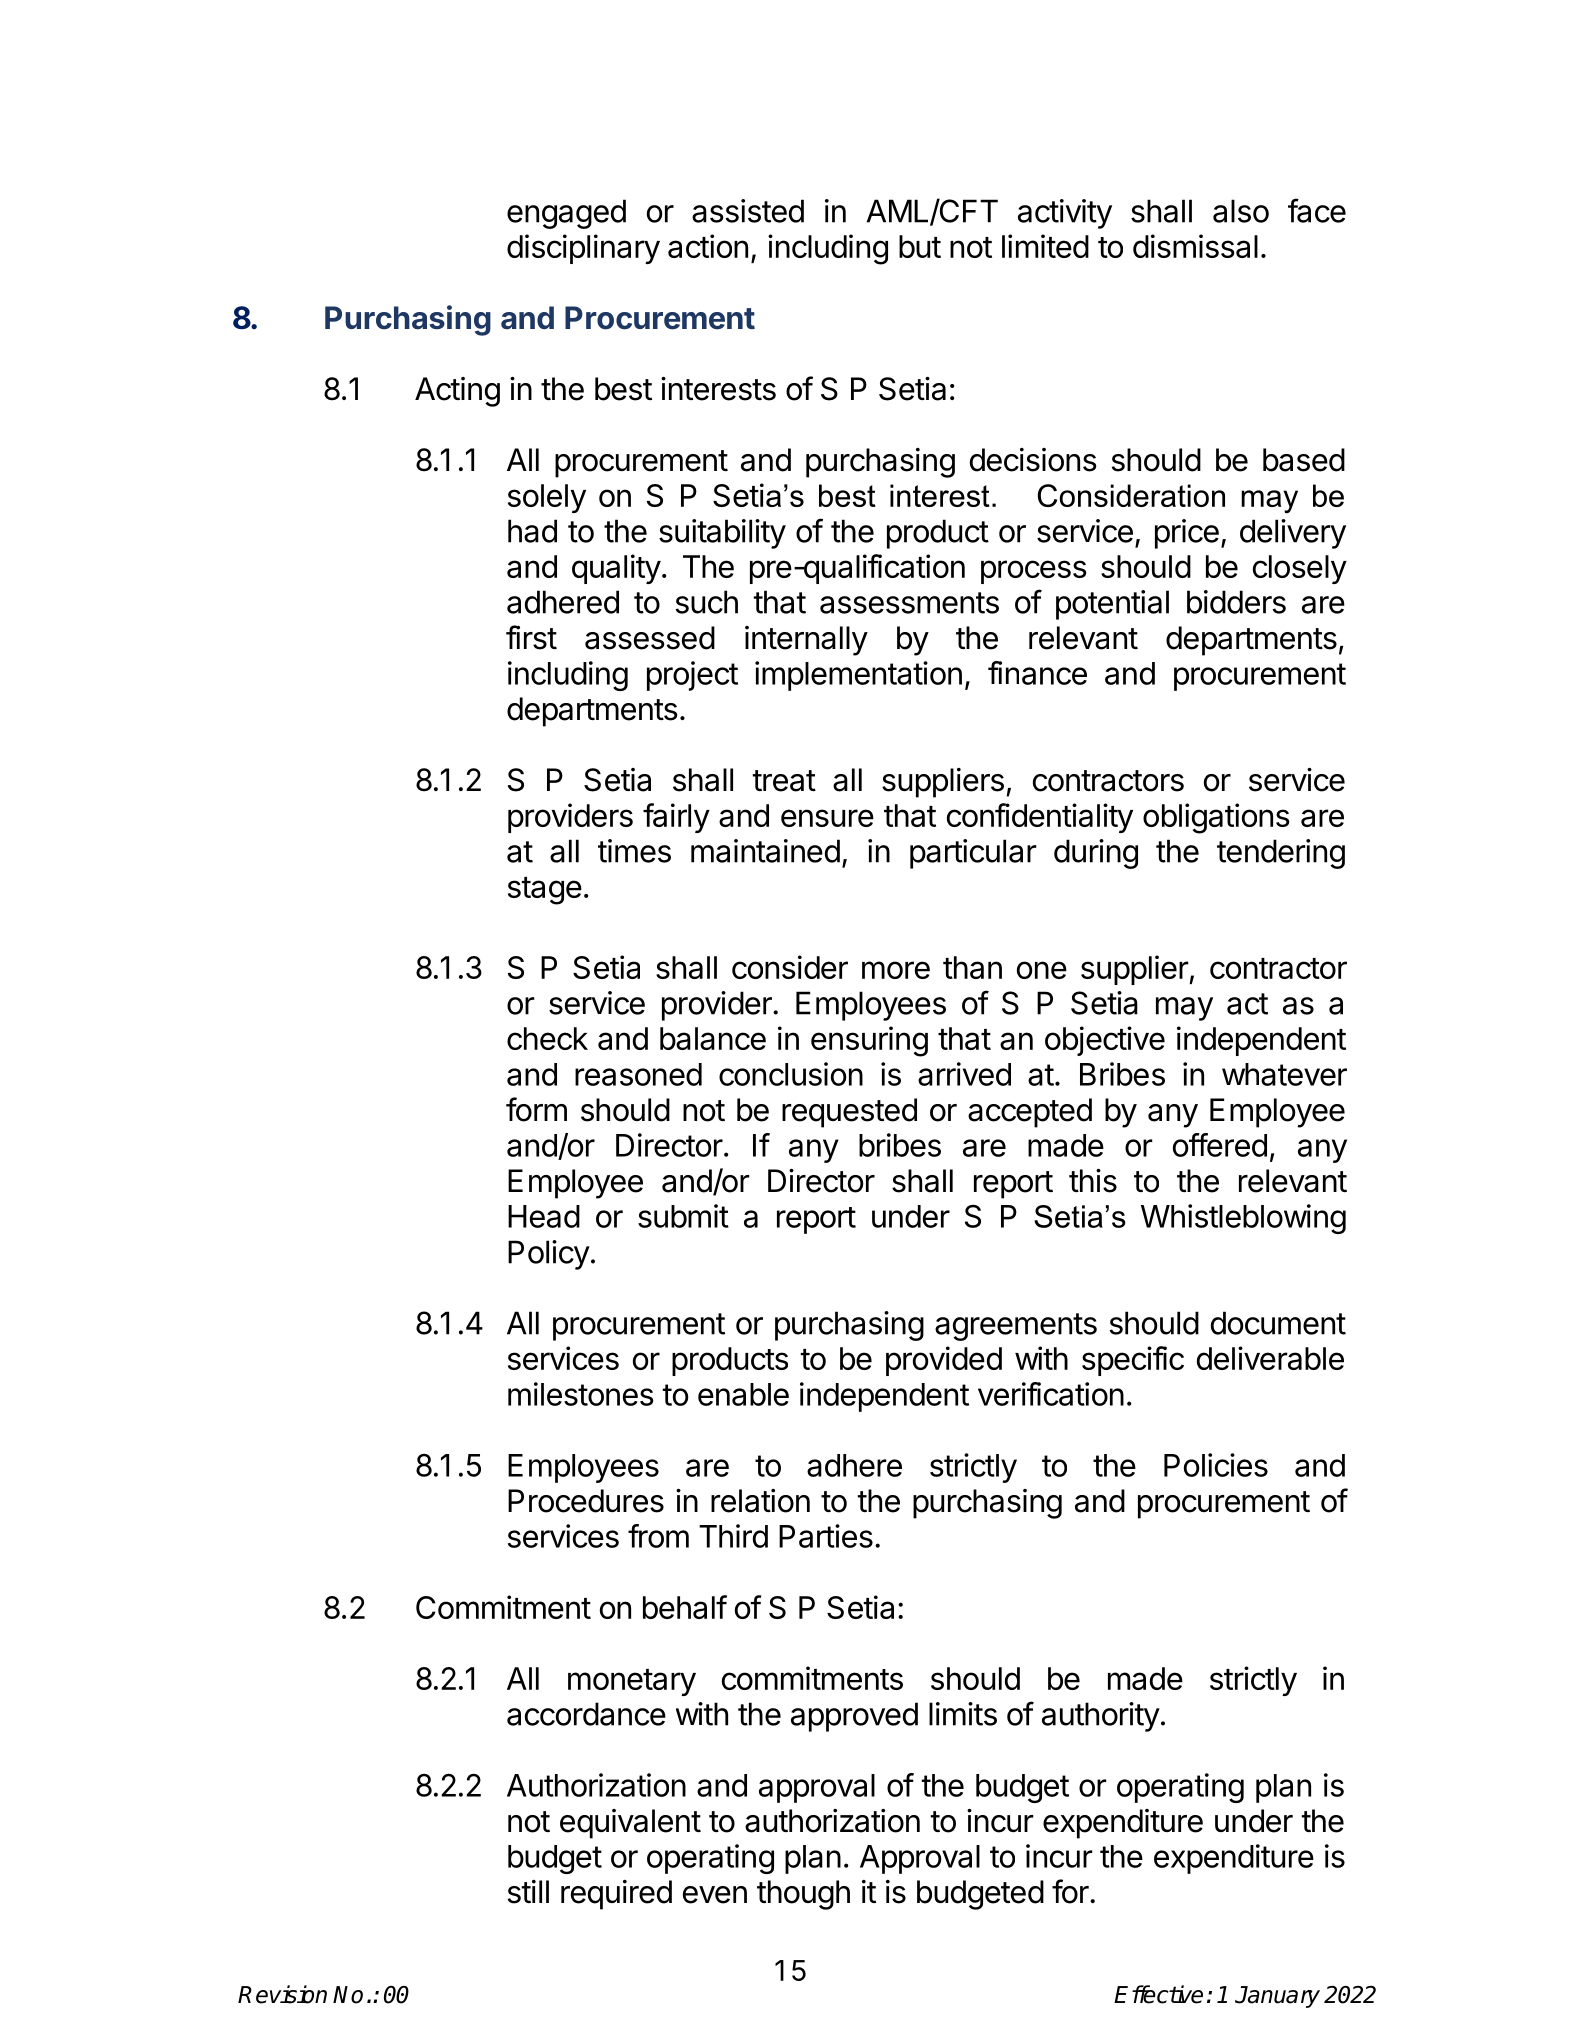  Describe the element at coordinates (791, 1074) in the document. I see `conclusion` at that location.
